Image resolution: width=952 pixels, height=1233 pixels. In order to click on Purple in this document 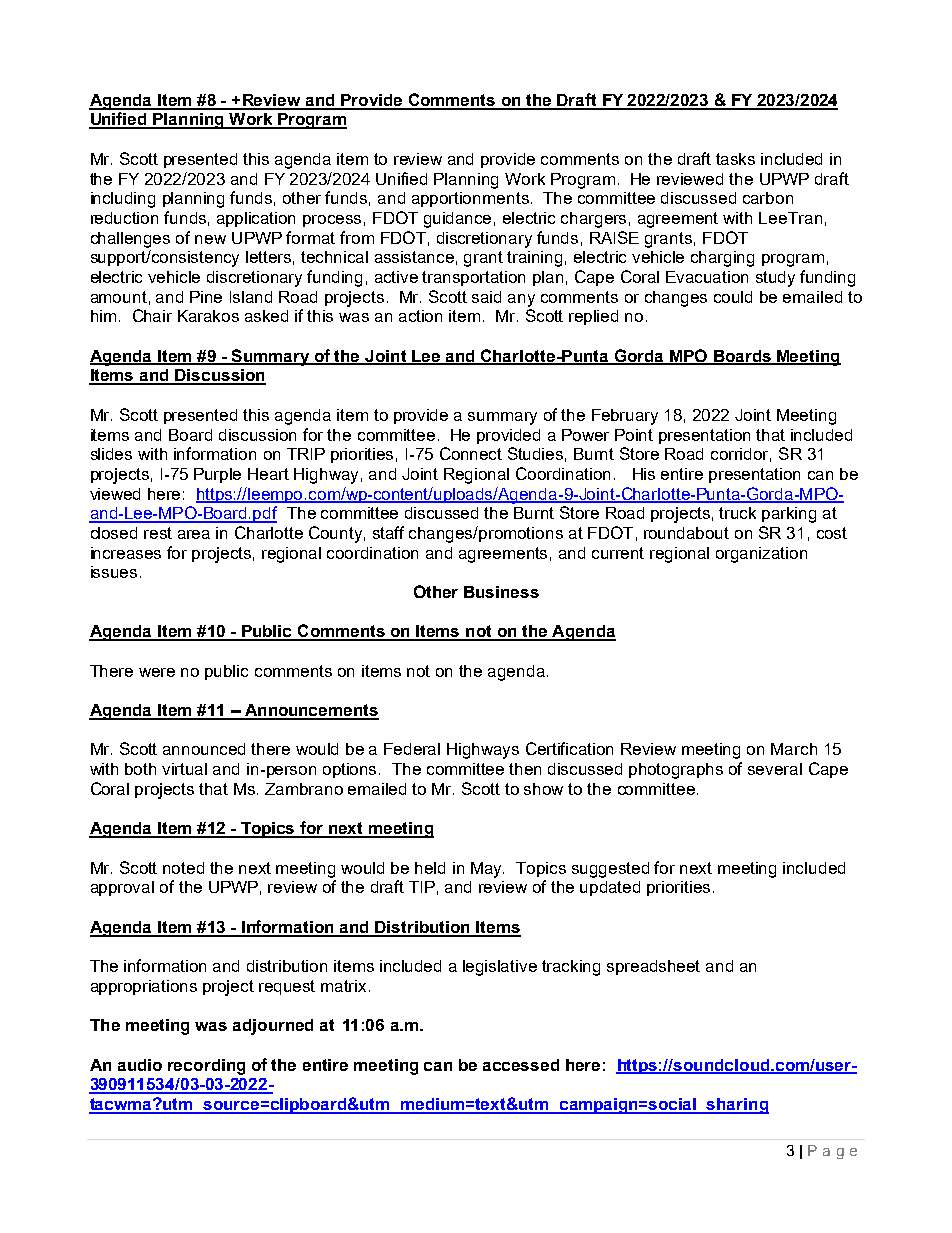, I will do `click(217, 475)`.
